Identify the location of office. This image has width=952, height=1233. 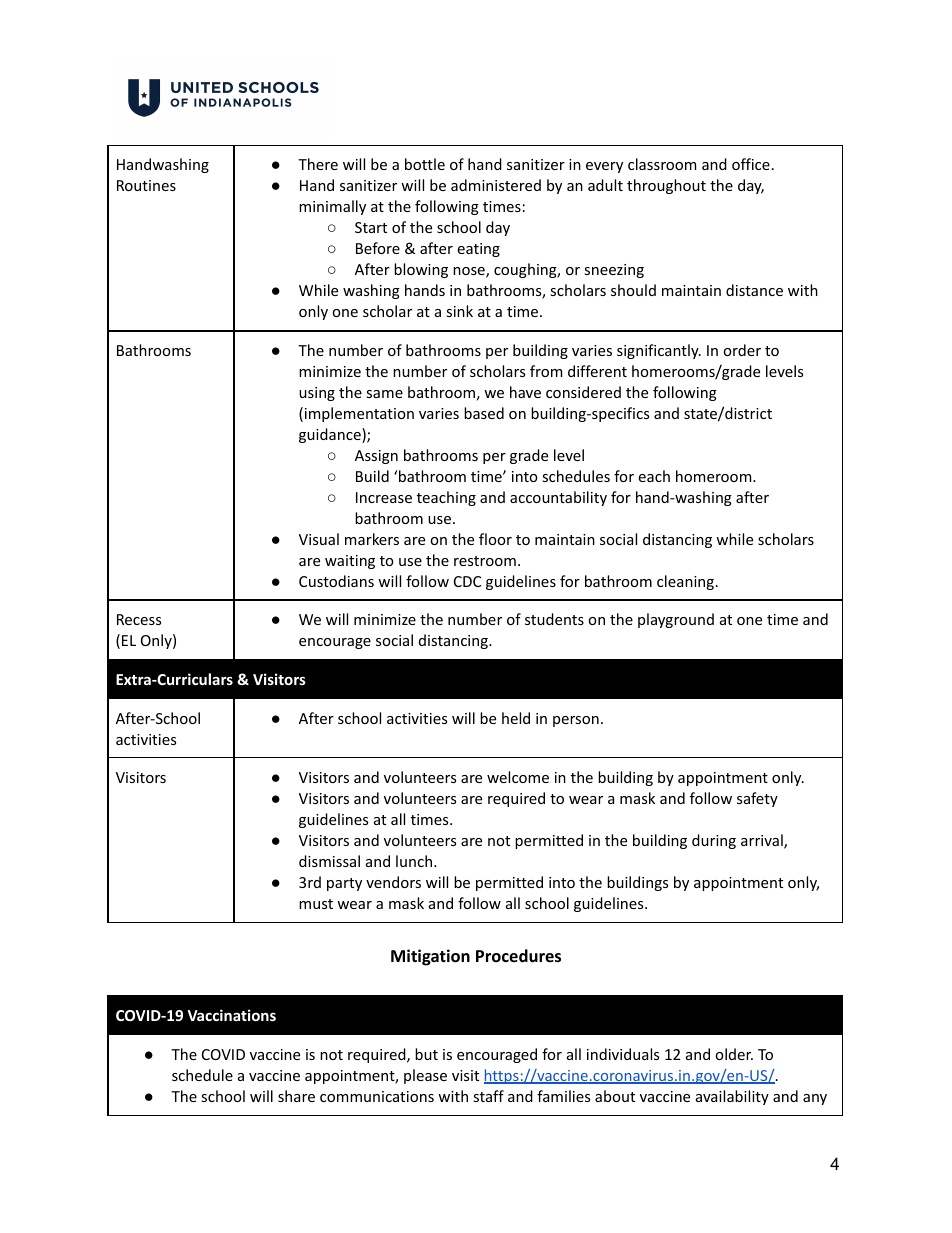
(751, 164).
